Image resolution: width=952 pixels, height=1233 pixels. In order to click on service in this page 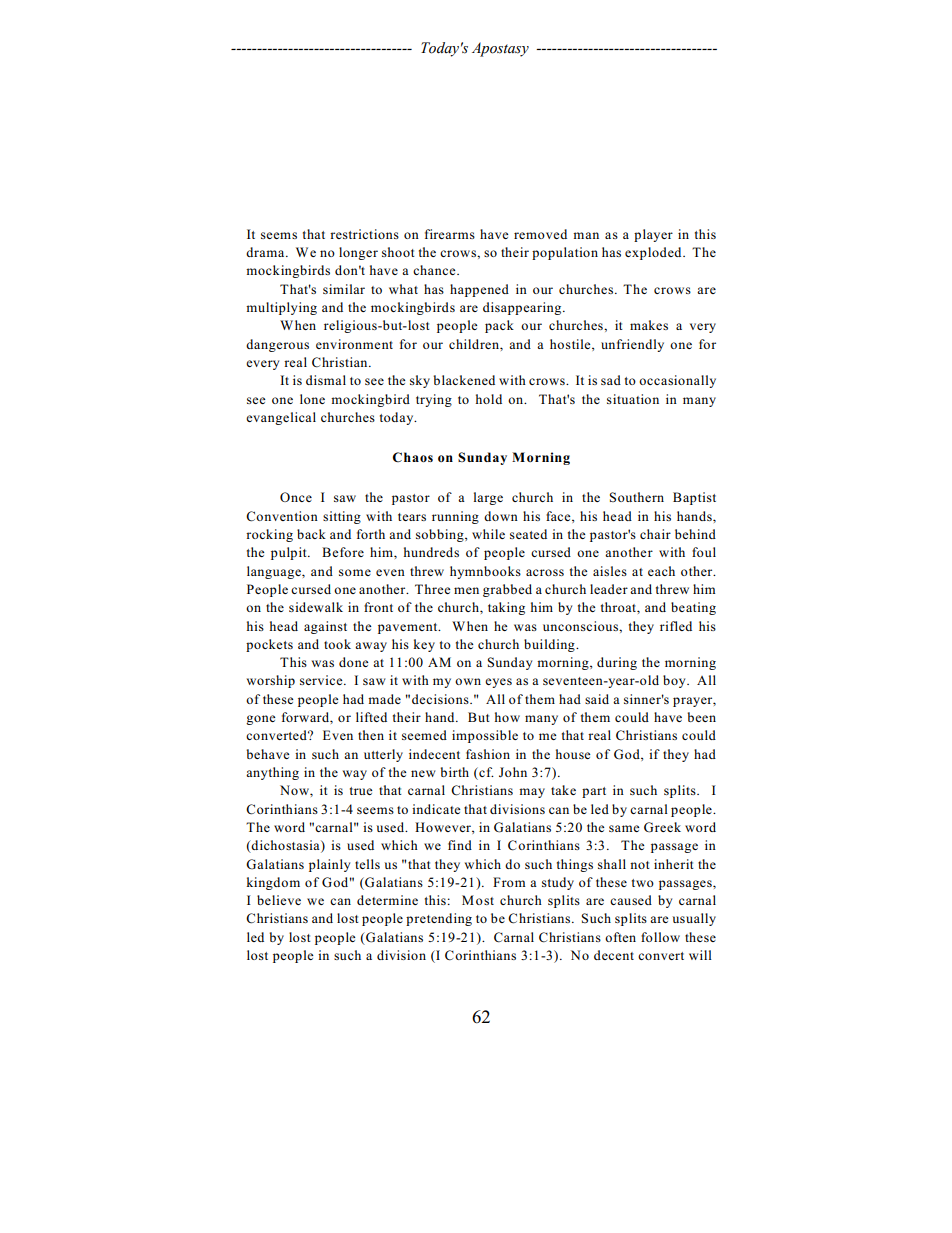, I will do `click(322, 680)`.
